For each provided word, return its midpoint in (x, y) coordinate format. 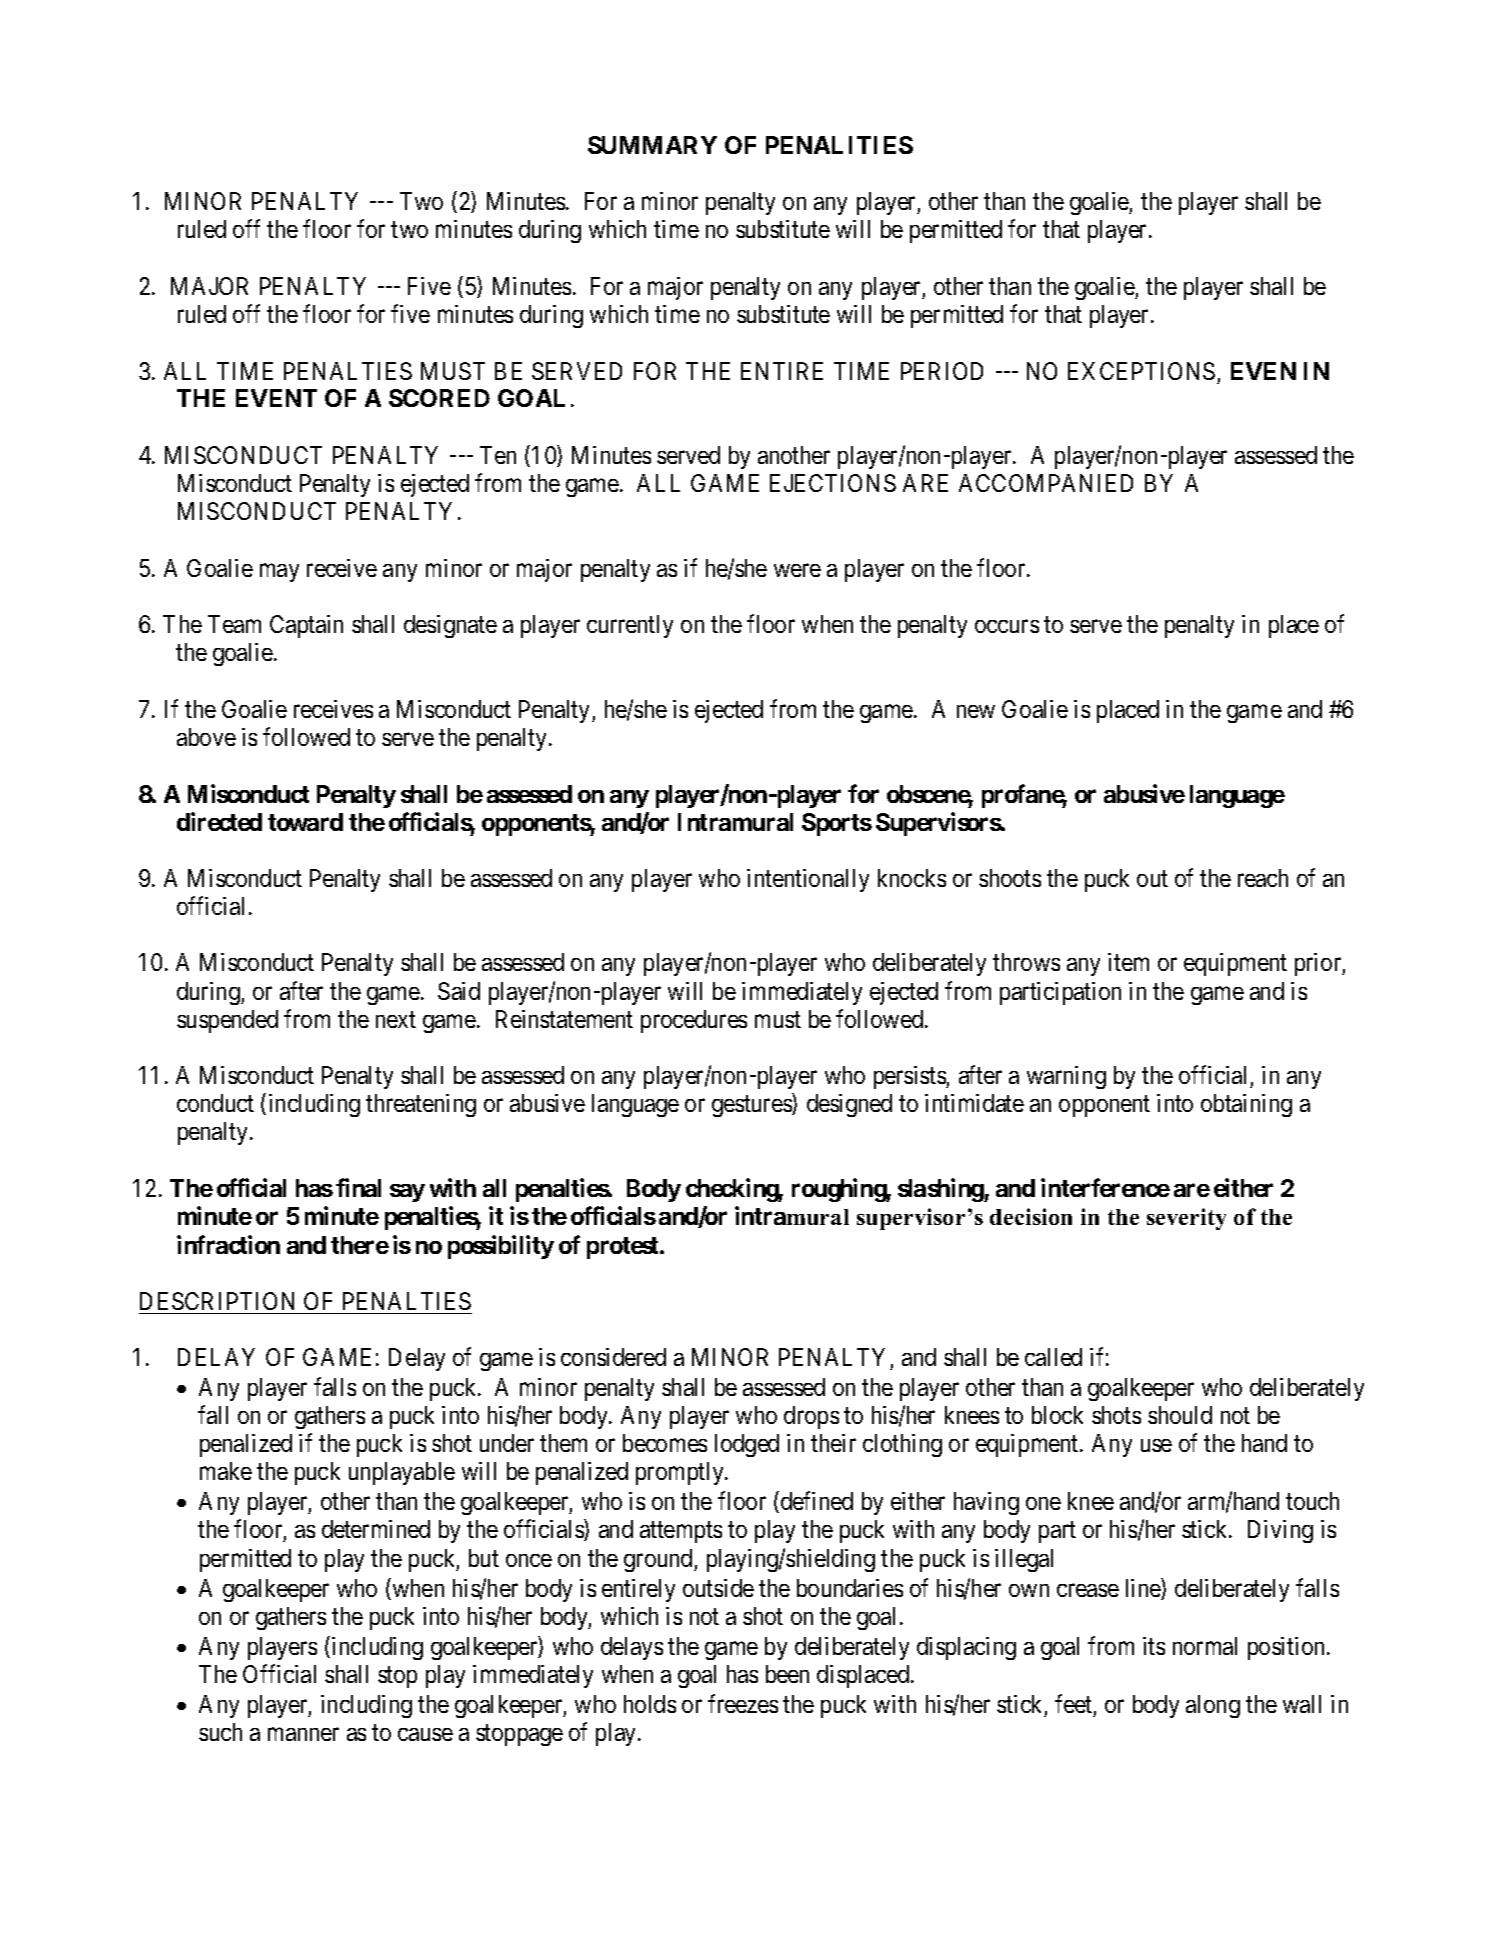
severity (1186, 1219)
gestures (752, 1106)
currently (630, 626)
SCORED (439, 398)
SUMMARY (652, 145)
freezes (743, 1703)
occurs (1007, 626)
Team (234, 624)
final (358, 1187)
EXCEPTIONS (1141, 371)
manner (303, 1734)
